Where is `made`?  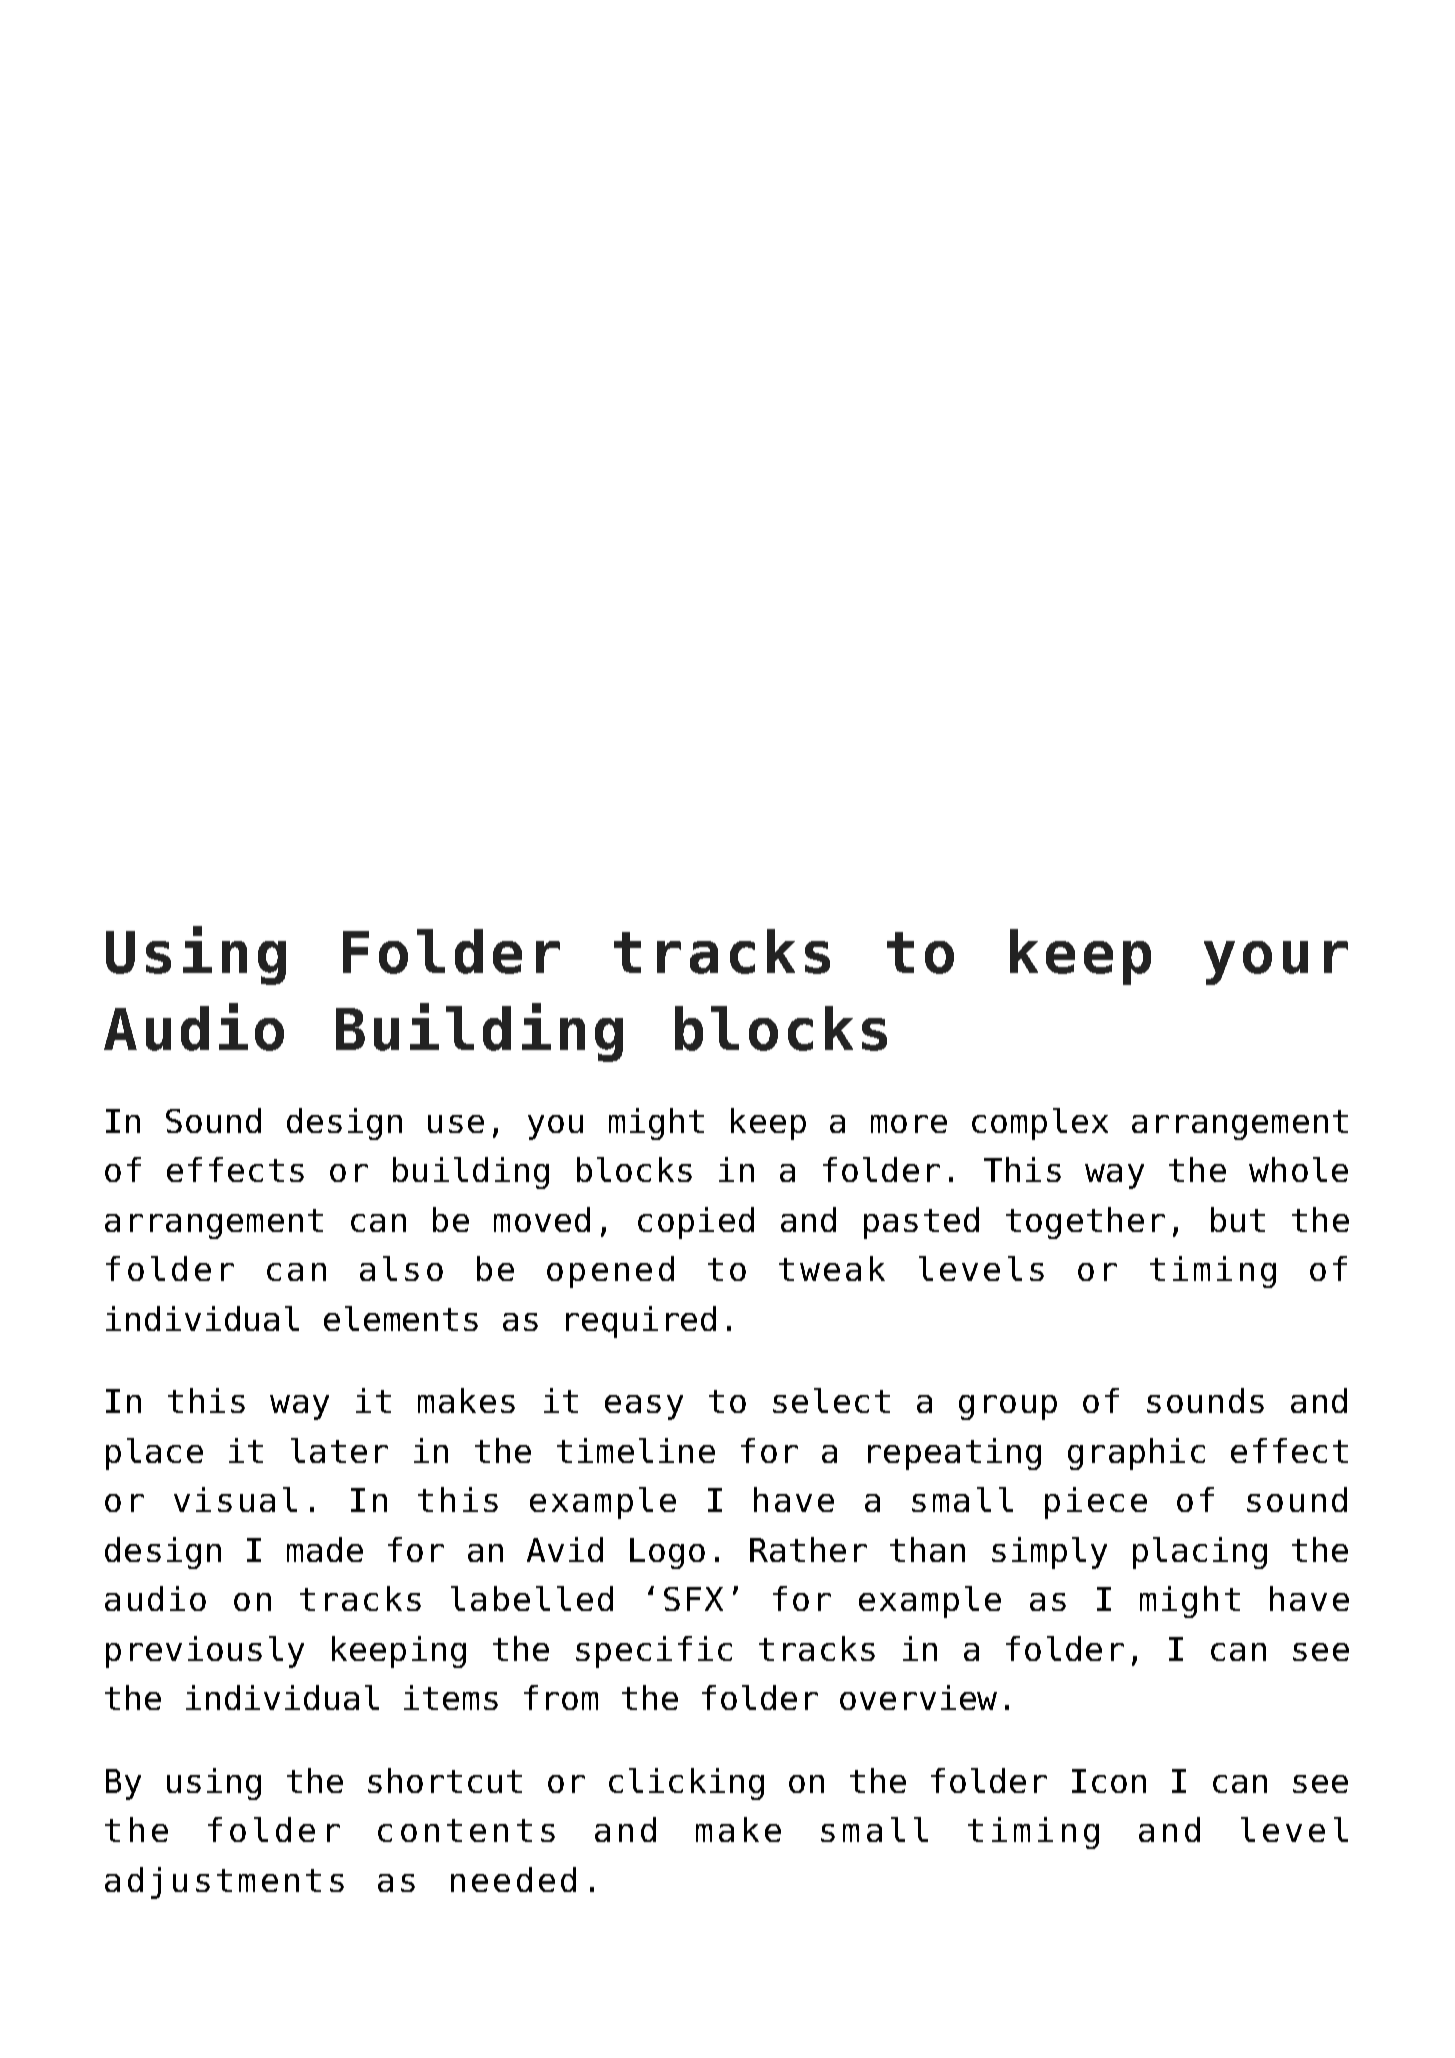 made is located at coordinates (325, 1549).
